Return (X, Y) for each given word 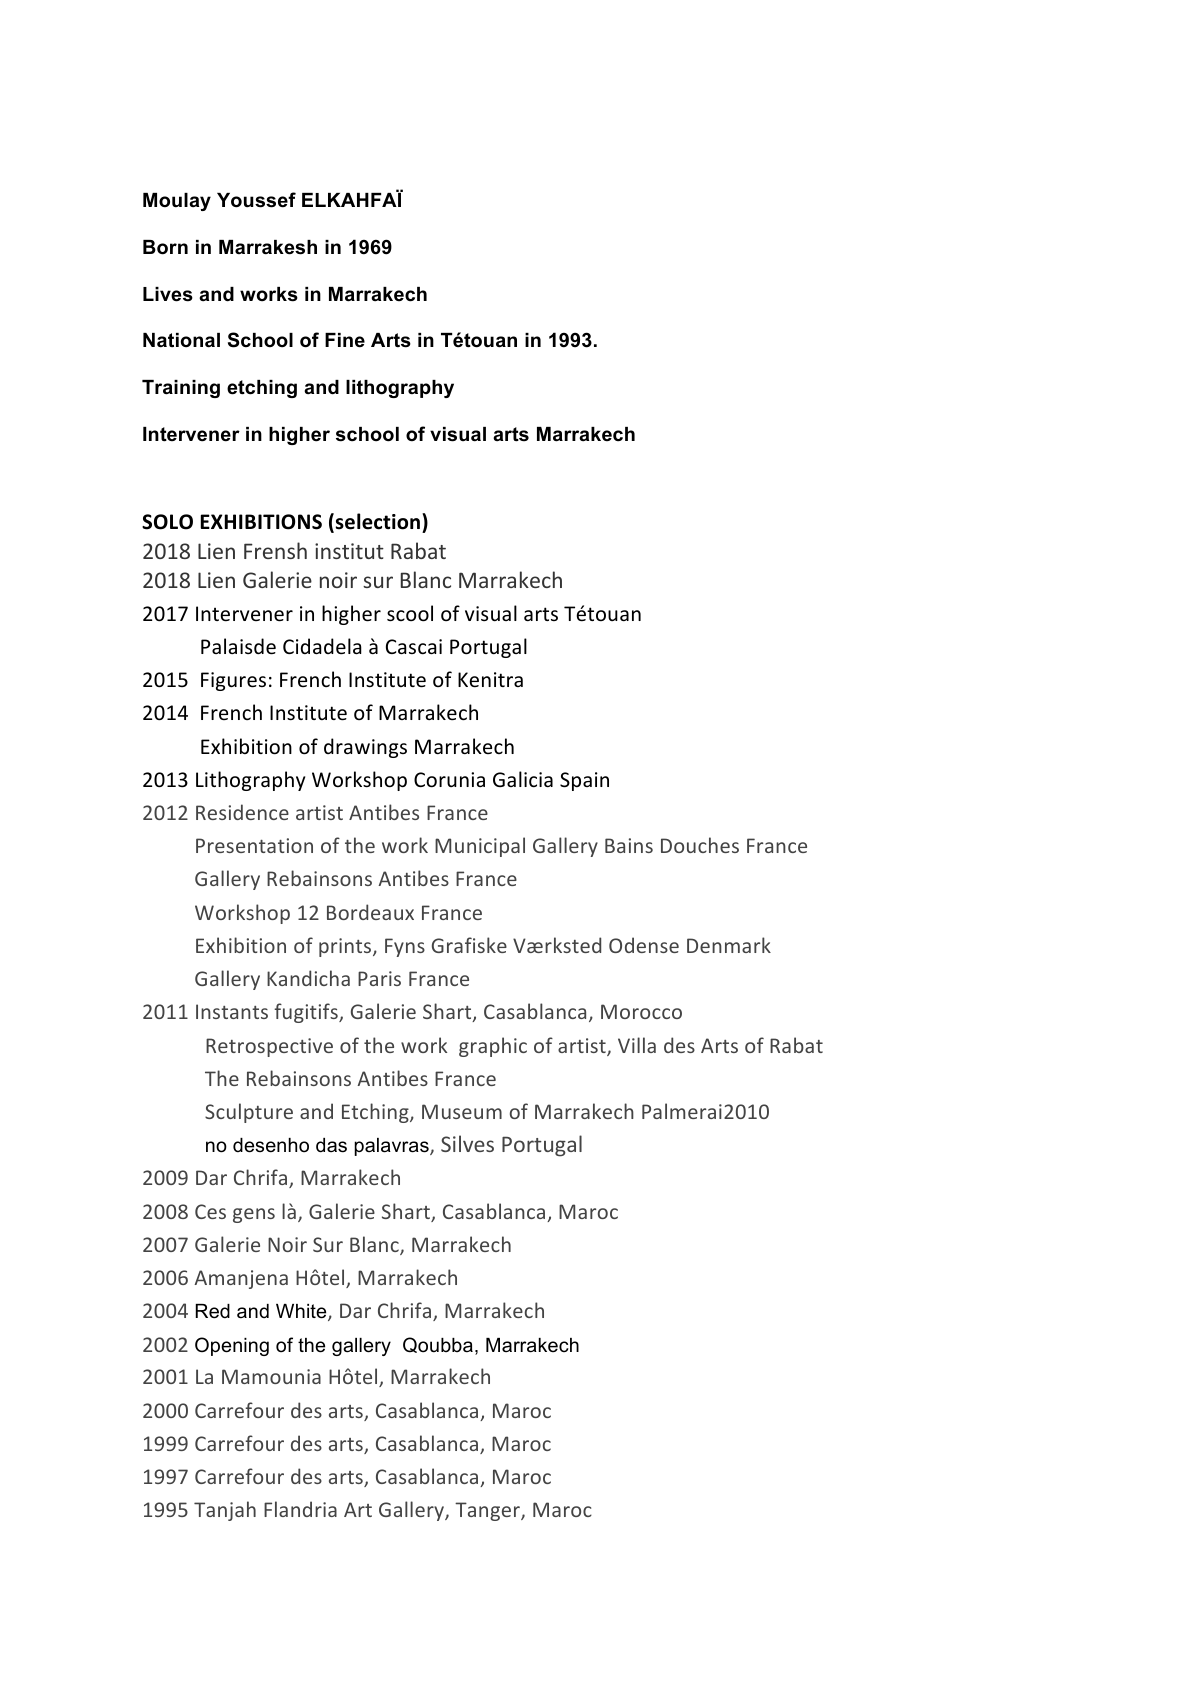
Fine (345, 340)
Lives (168, 294)
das (331, 1145)
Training (181, 389)
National (181, 340)
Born (165, 247)
